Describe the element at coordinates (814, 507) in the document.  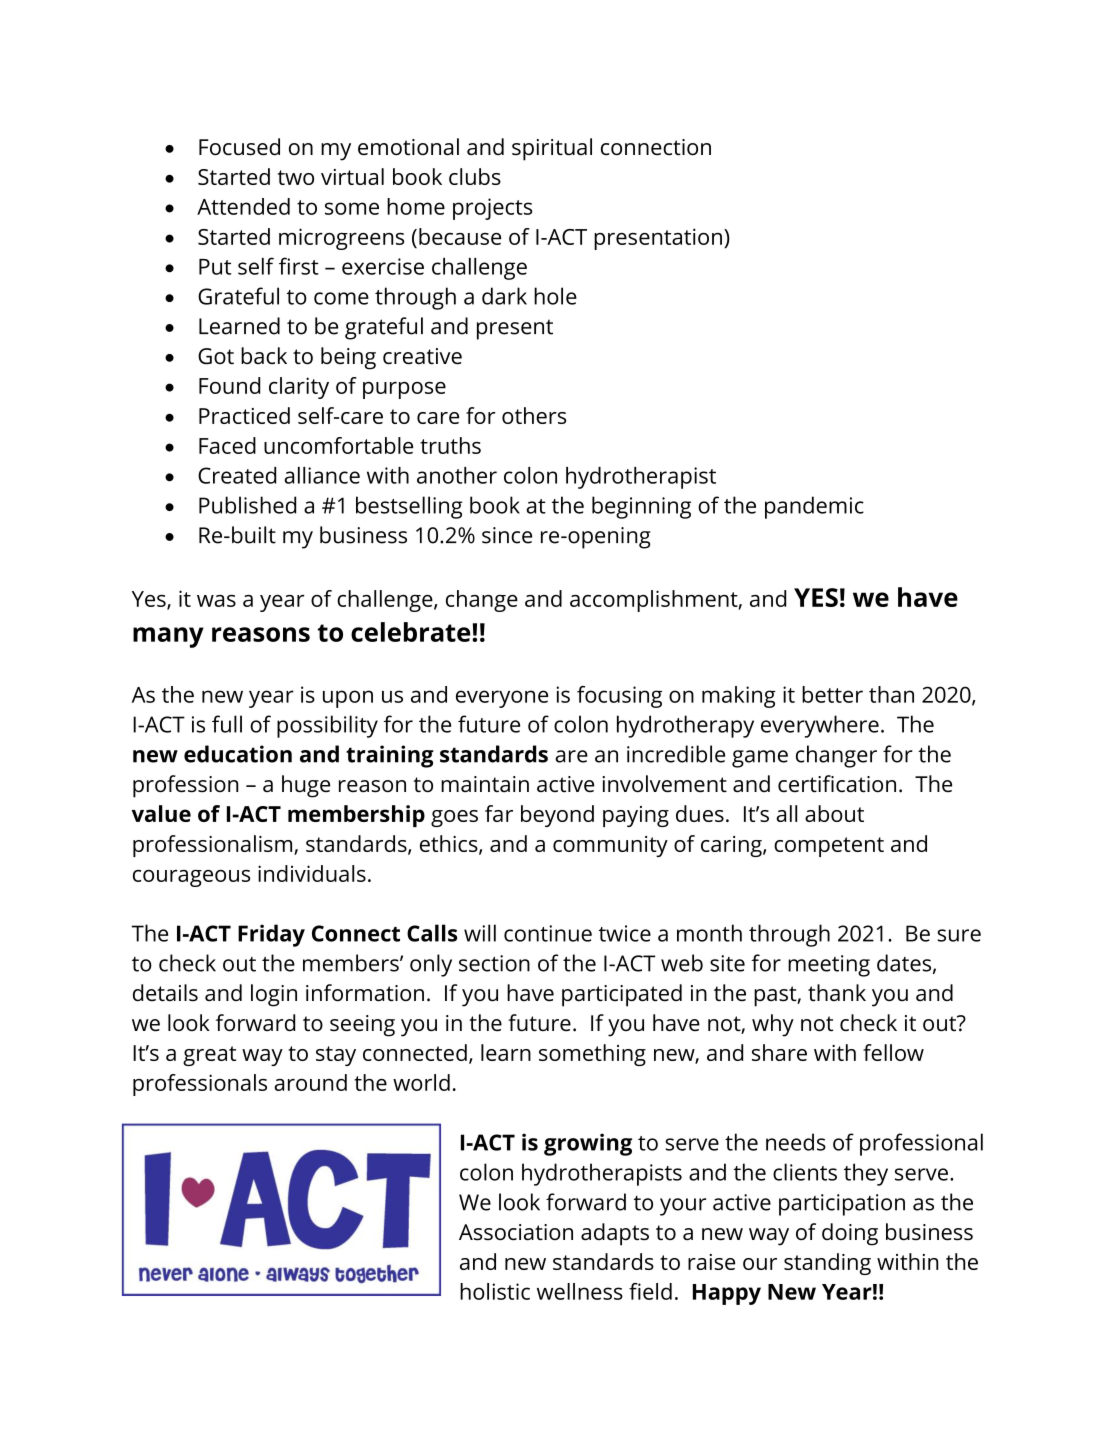
I see `pandemic` at that location.
